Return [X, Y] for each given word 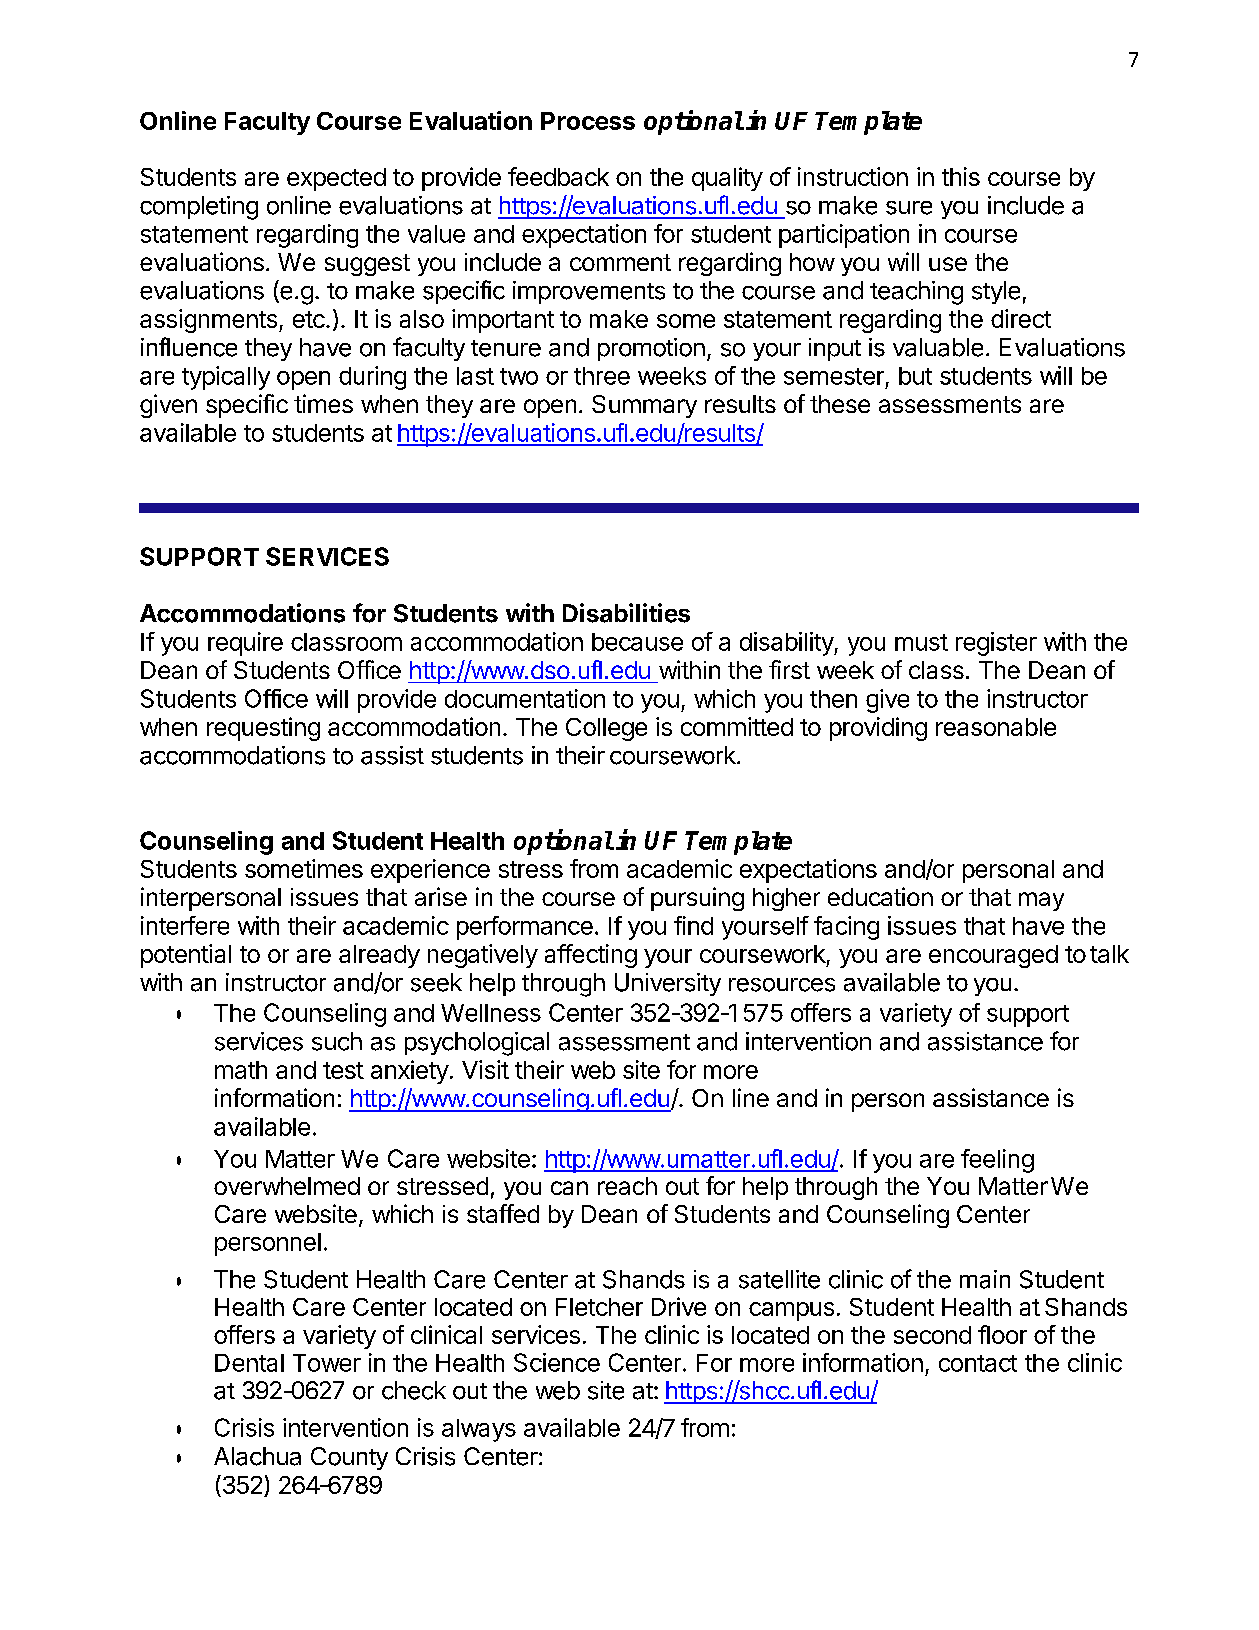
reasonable [996, 727]
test [343, 1070]
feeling [997, 1161]
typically [226, 378]
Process [588, 121]
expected [336, 179]
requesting [263, 729]
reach [627, 1186]
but [915, 376]
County [349, 1458]
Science [557, 1362]
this [961, 176]
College [606, 729]
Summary [644, 406]
